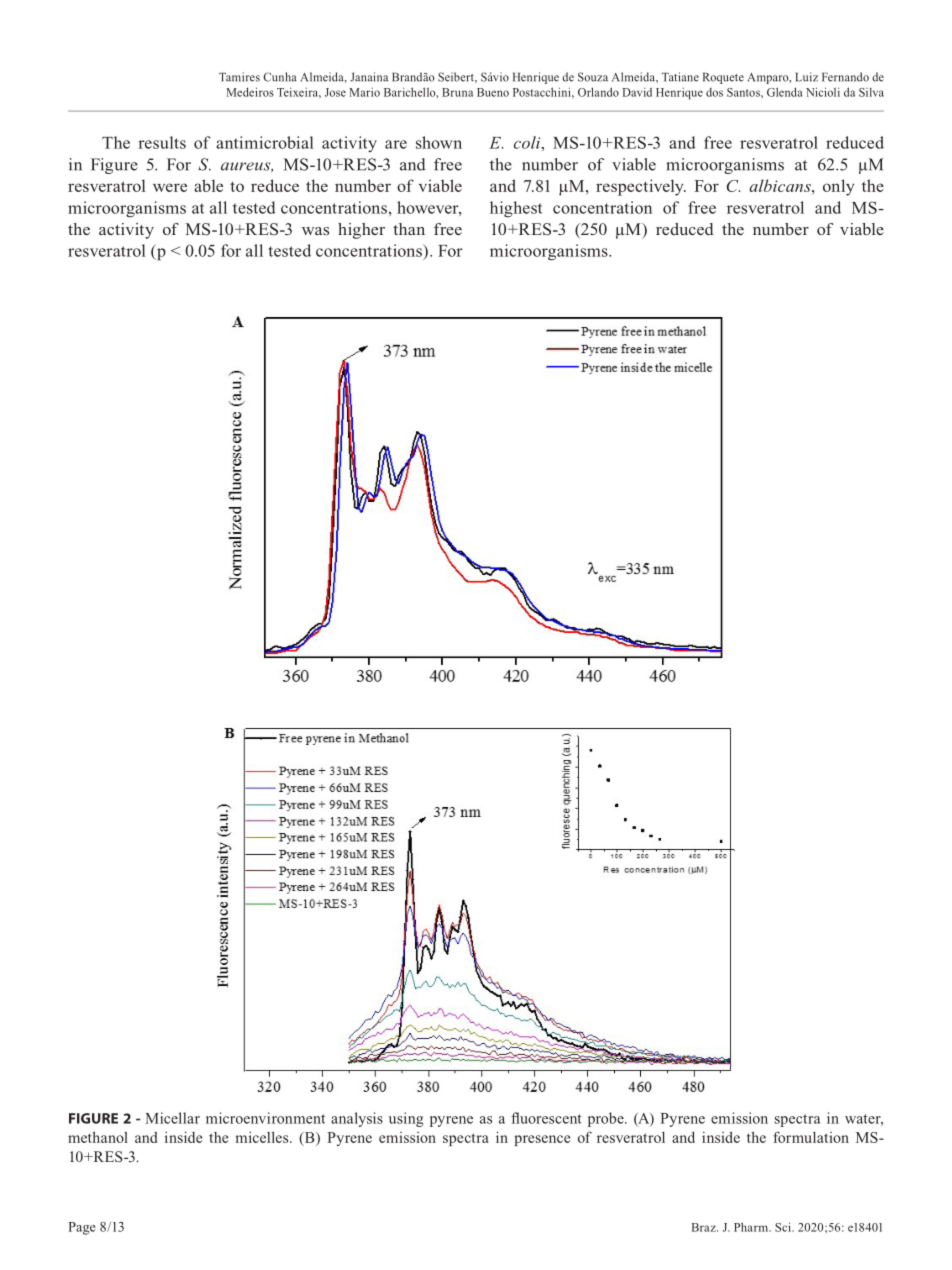  I want to click on microenvironment, so click(265, 1118).
